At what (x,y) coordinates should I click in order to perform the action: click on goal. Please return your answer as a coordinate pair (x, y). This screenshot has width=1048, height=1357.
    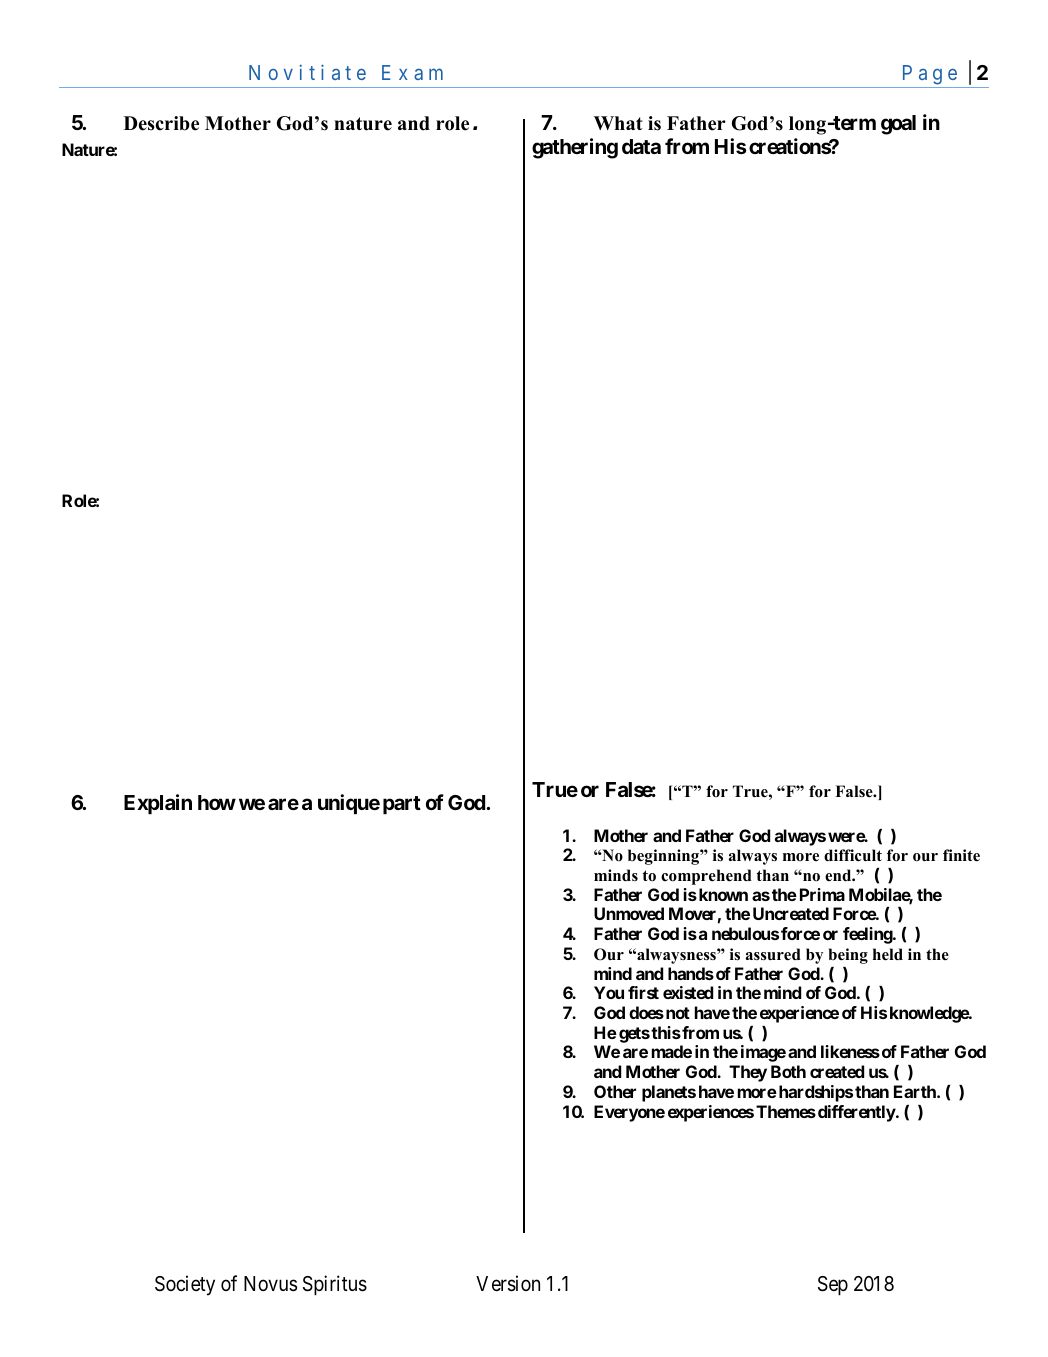
    Looking at the image, I should click on (898, 125).
